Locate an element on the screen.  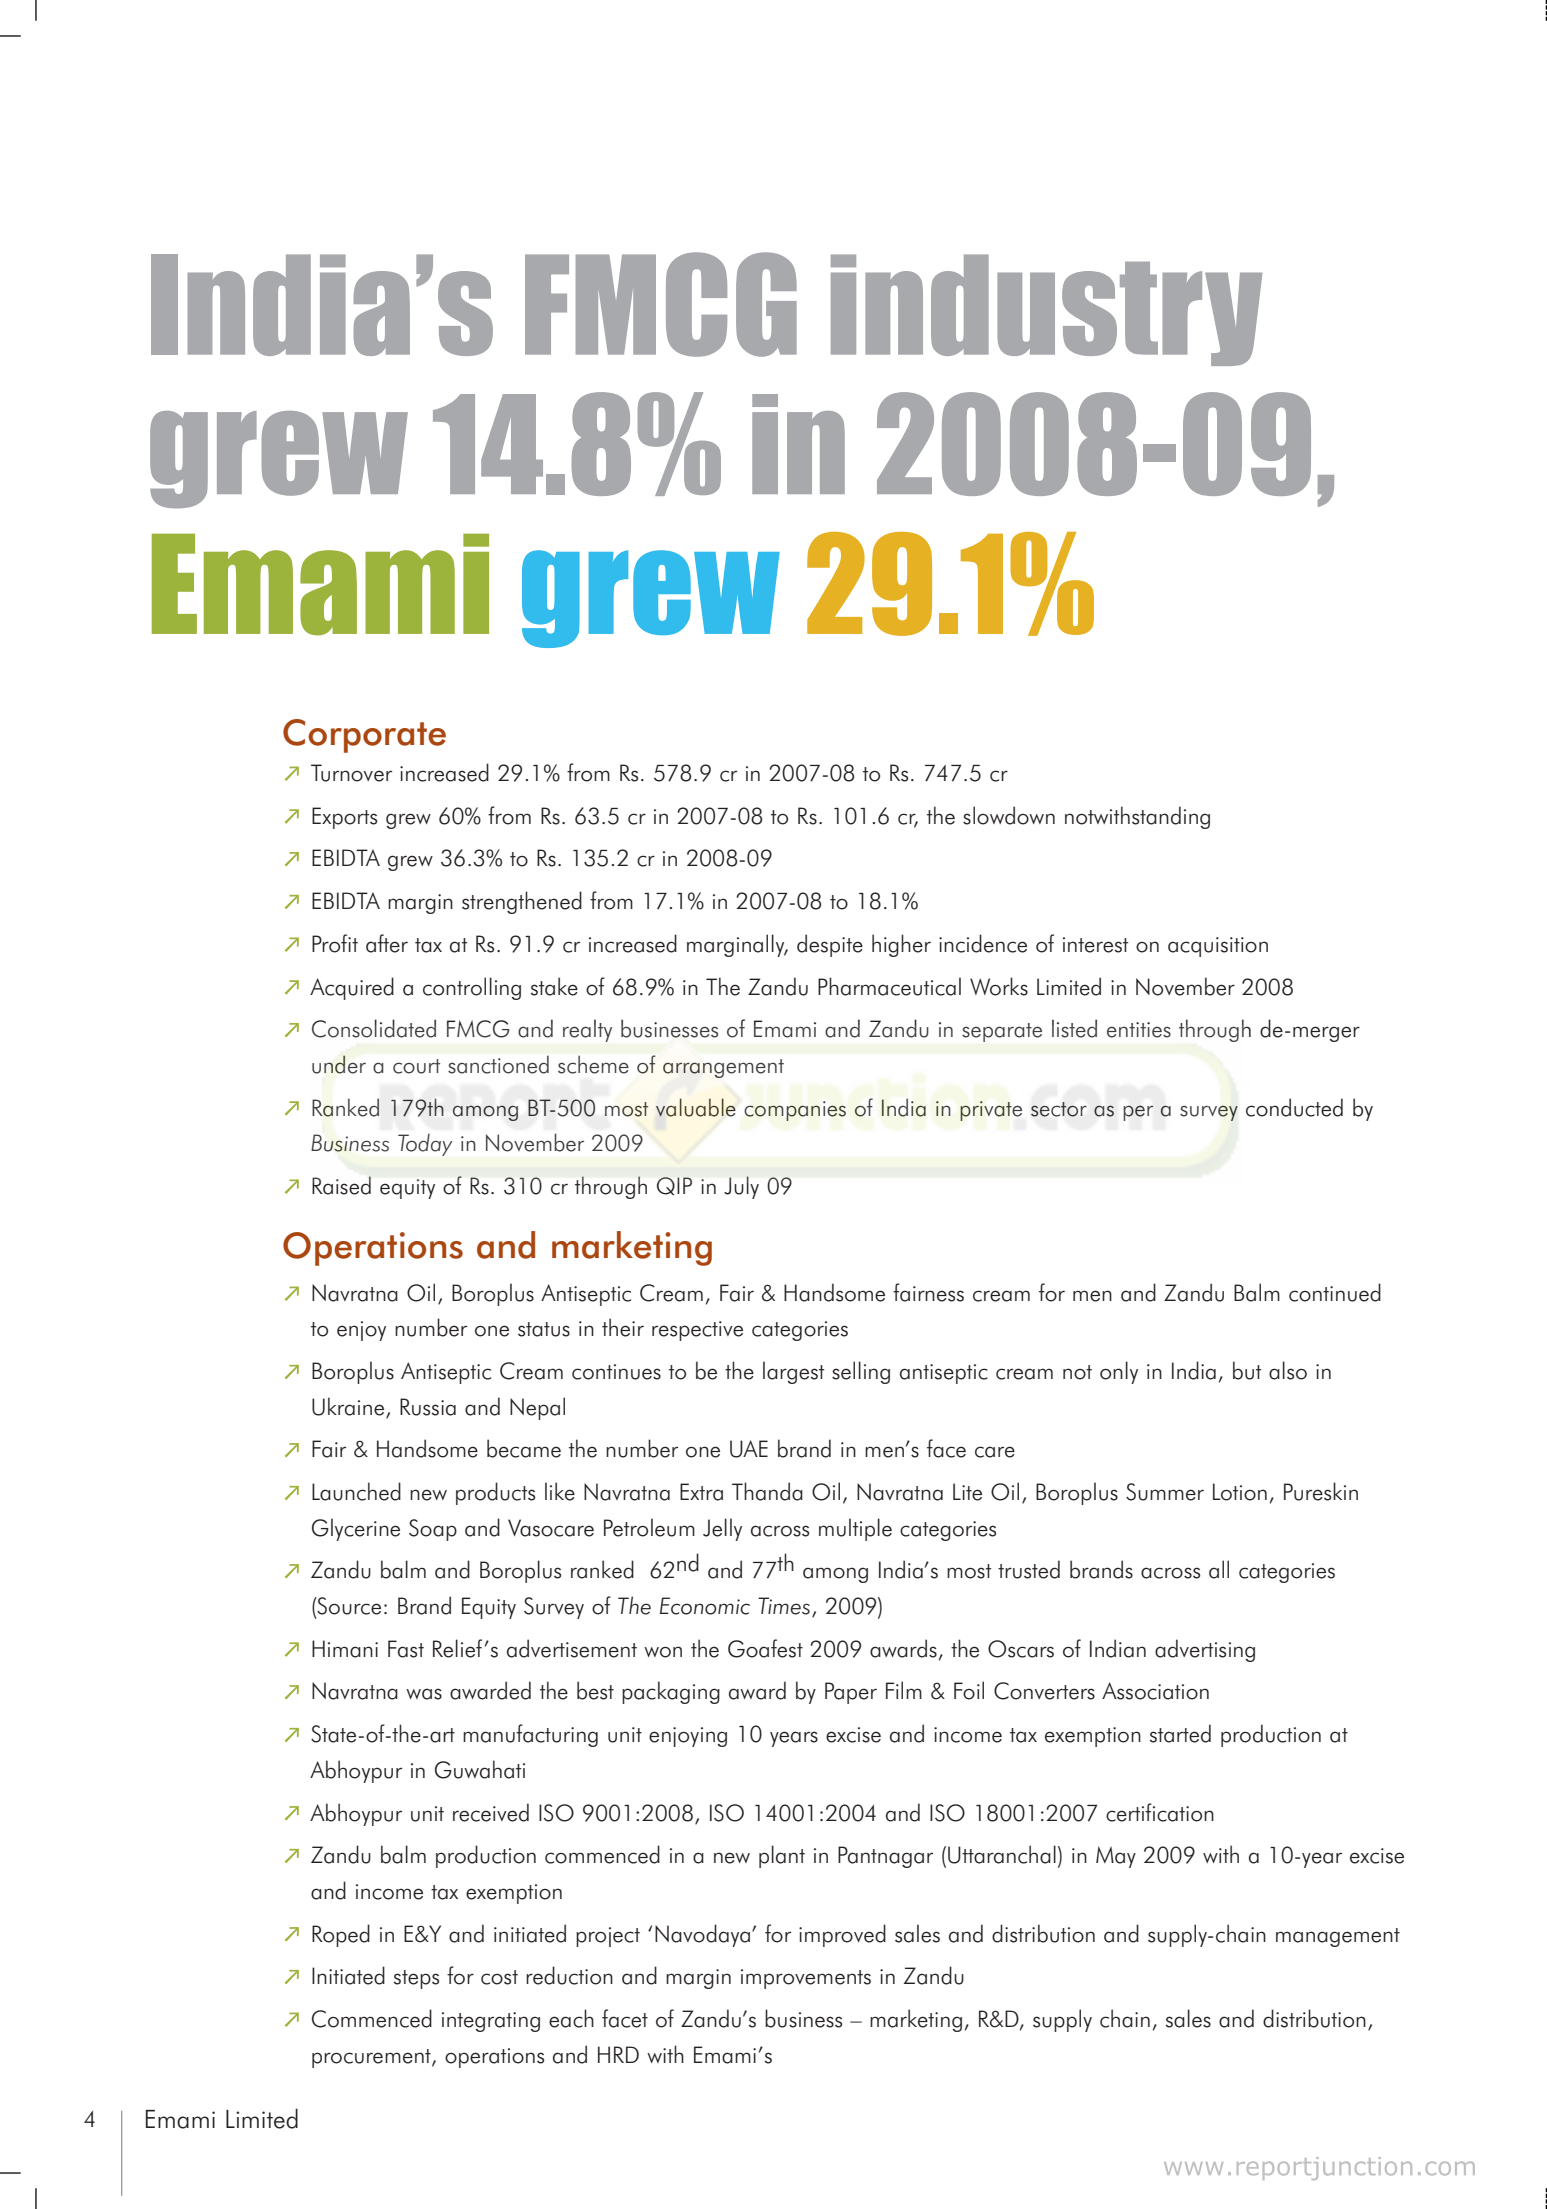
management is located at coordinates (1338, 1937).
